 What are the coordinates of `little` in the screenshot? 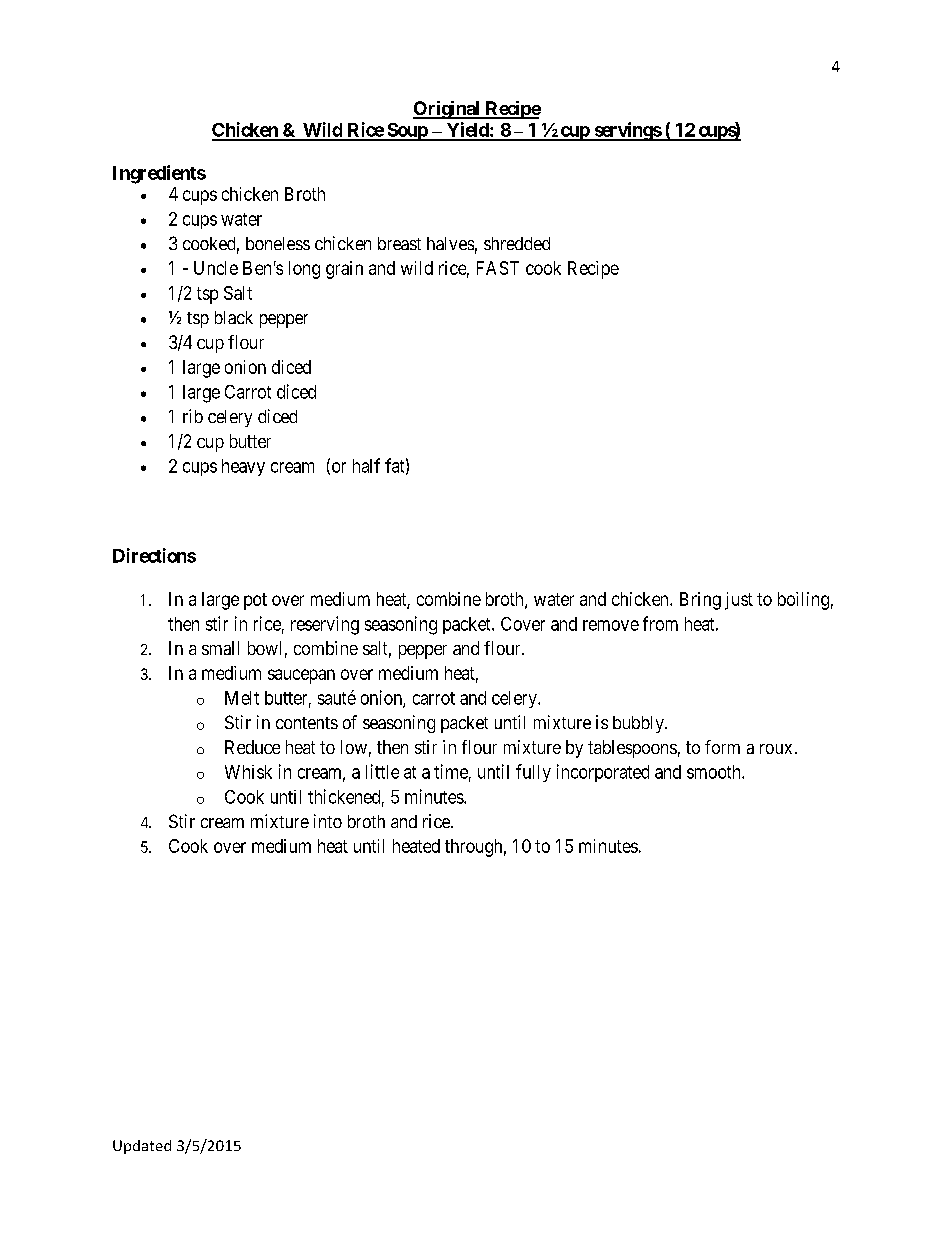 It's located at (382, 771).
